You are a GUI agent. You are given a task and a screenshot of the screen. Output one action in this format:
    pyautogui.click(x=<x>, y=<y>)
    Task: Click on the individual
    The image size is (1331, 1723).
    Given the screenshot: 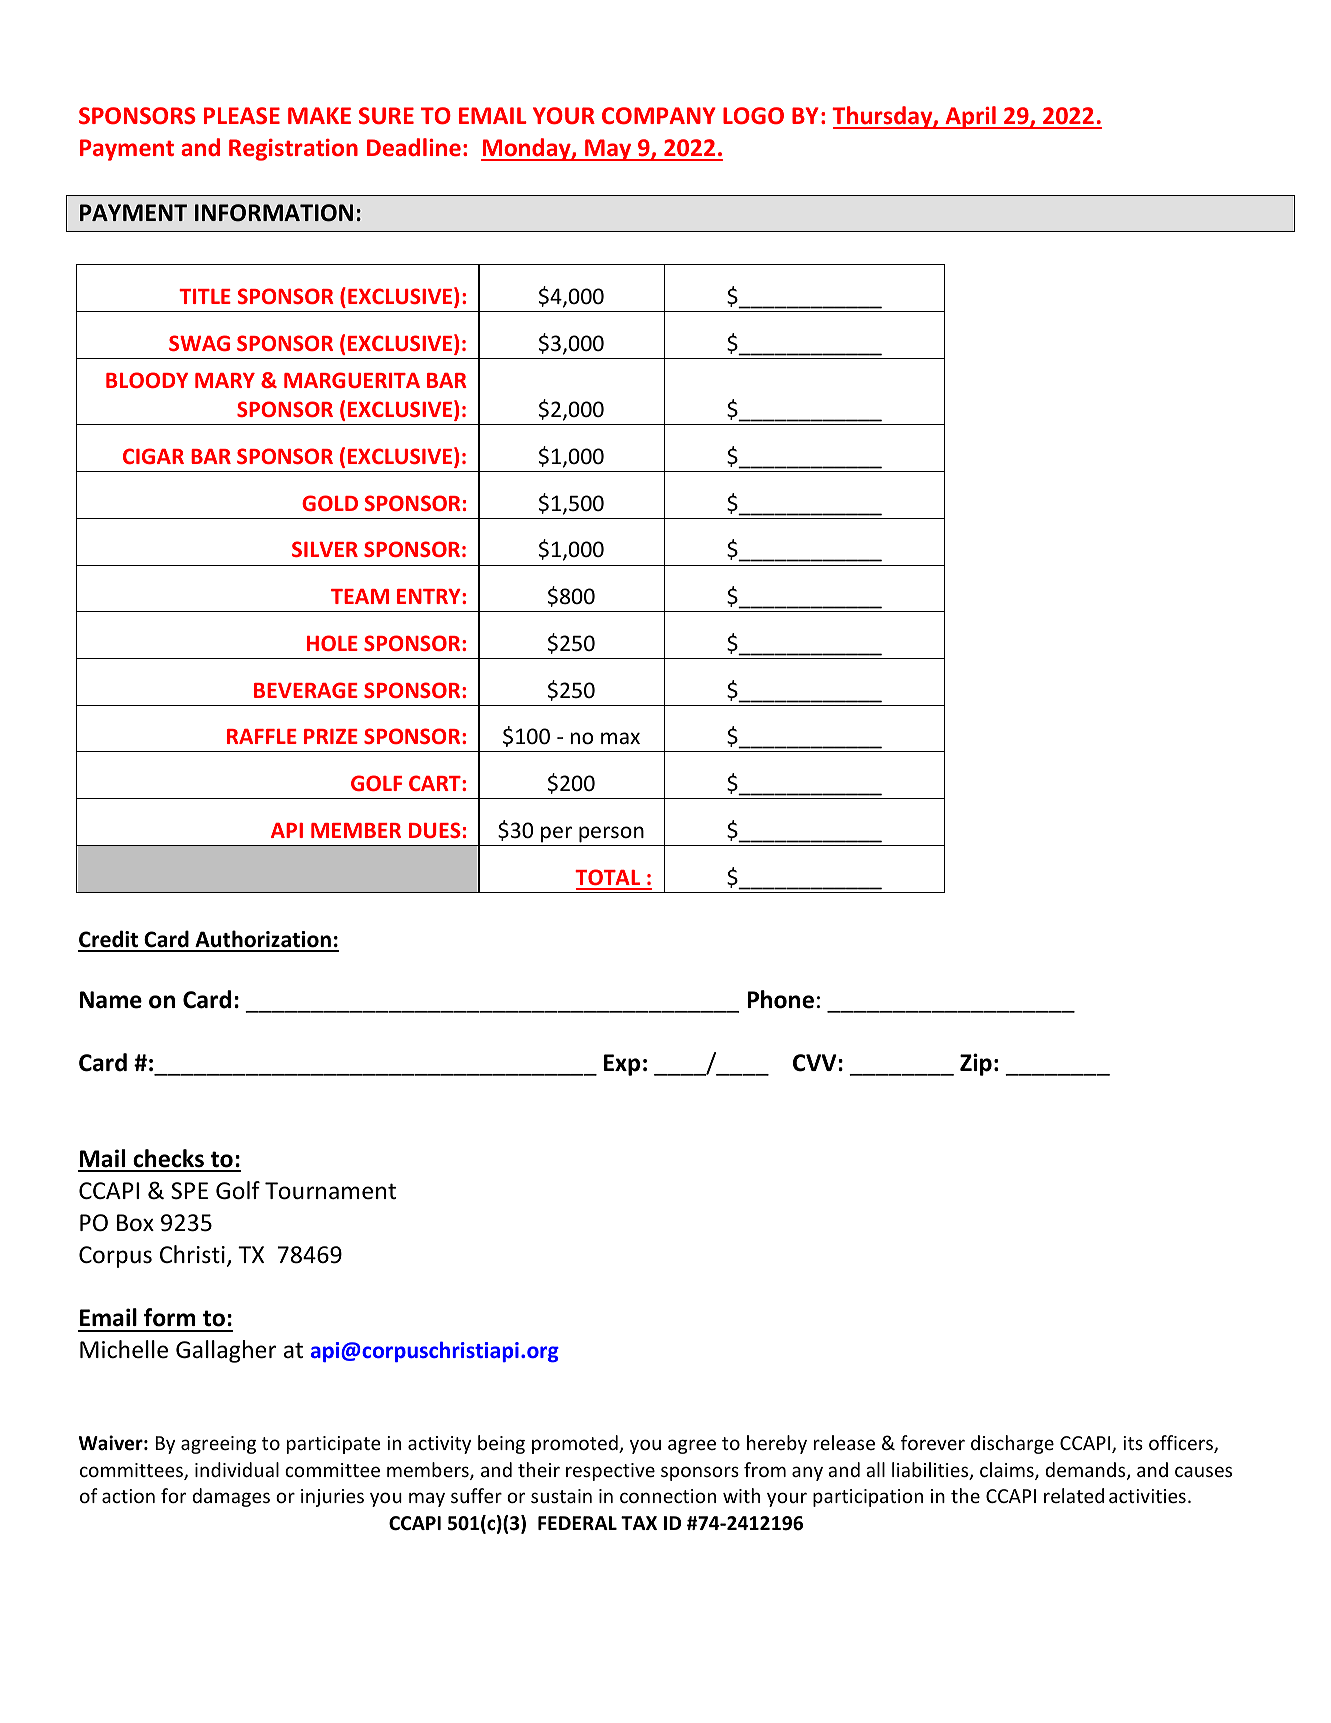 What is the action you would take?
    pyautogui.click(x=237, y=1469)
